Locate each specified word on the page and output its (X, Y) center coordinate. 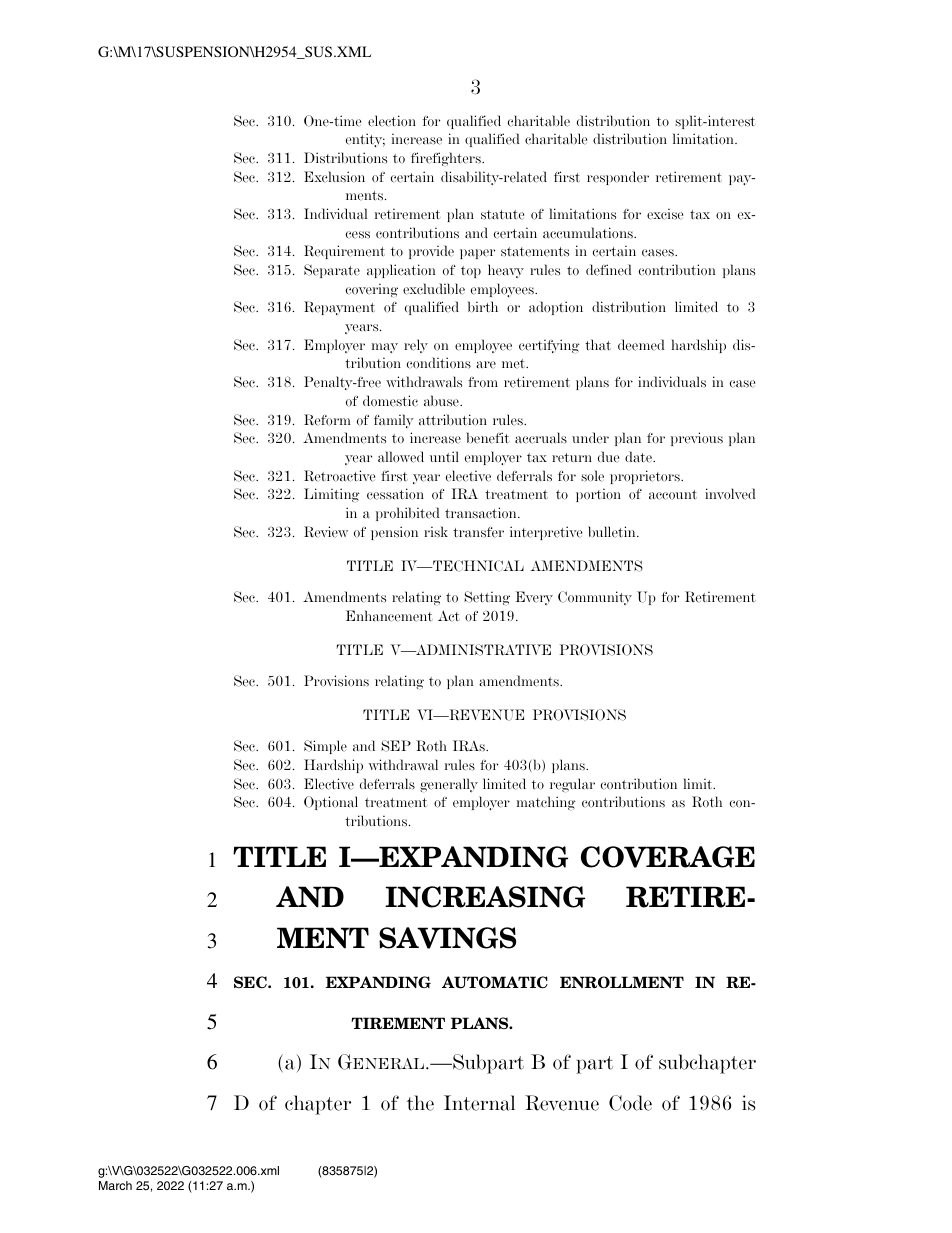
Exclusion (334, 177)
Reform (327, 420)
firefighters (447, 159)
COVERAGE (668, 857)
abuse (442, 401)
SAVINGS (447, 938)
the (420, 1103)
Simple (325, 747)
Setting (487, 598)
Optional (331, 803)
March (115, 1185)
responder (618, 178)
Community (595, 598)
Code (630, 1103)
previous (697, 439)
